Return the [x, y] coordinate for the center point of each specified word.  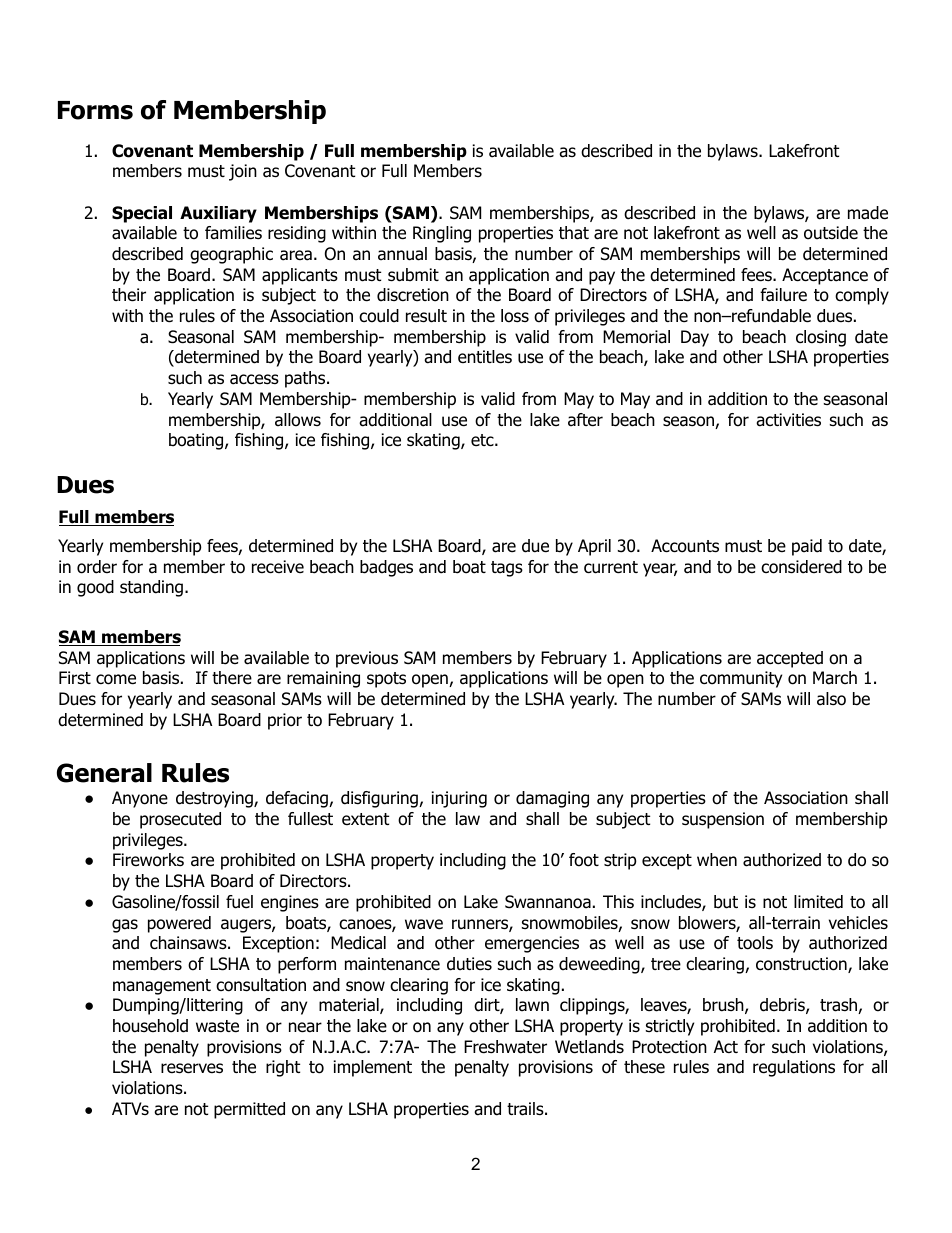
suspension [723, 820]
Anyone [140, 799]
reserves [192, 1068]
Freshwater [505, 1047]
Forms [95, 110]
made [868, 213]
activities [788, 420]
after [585, 420]
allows [298, 420]
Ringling [442, 234]
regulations [794, 1068]
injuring [459, 799]
